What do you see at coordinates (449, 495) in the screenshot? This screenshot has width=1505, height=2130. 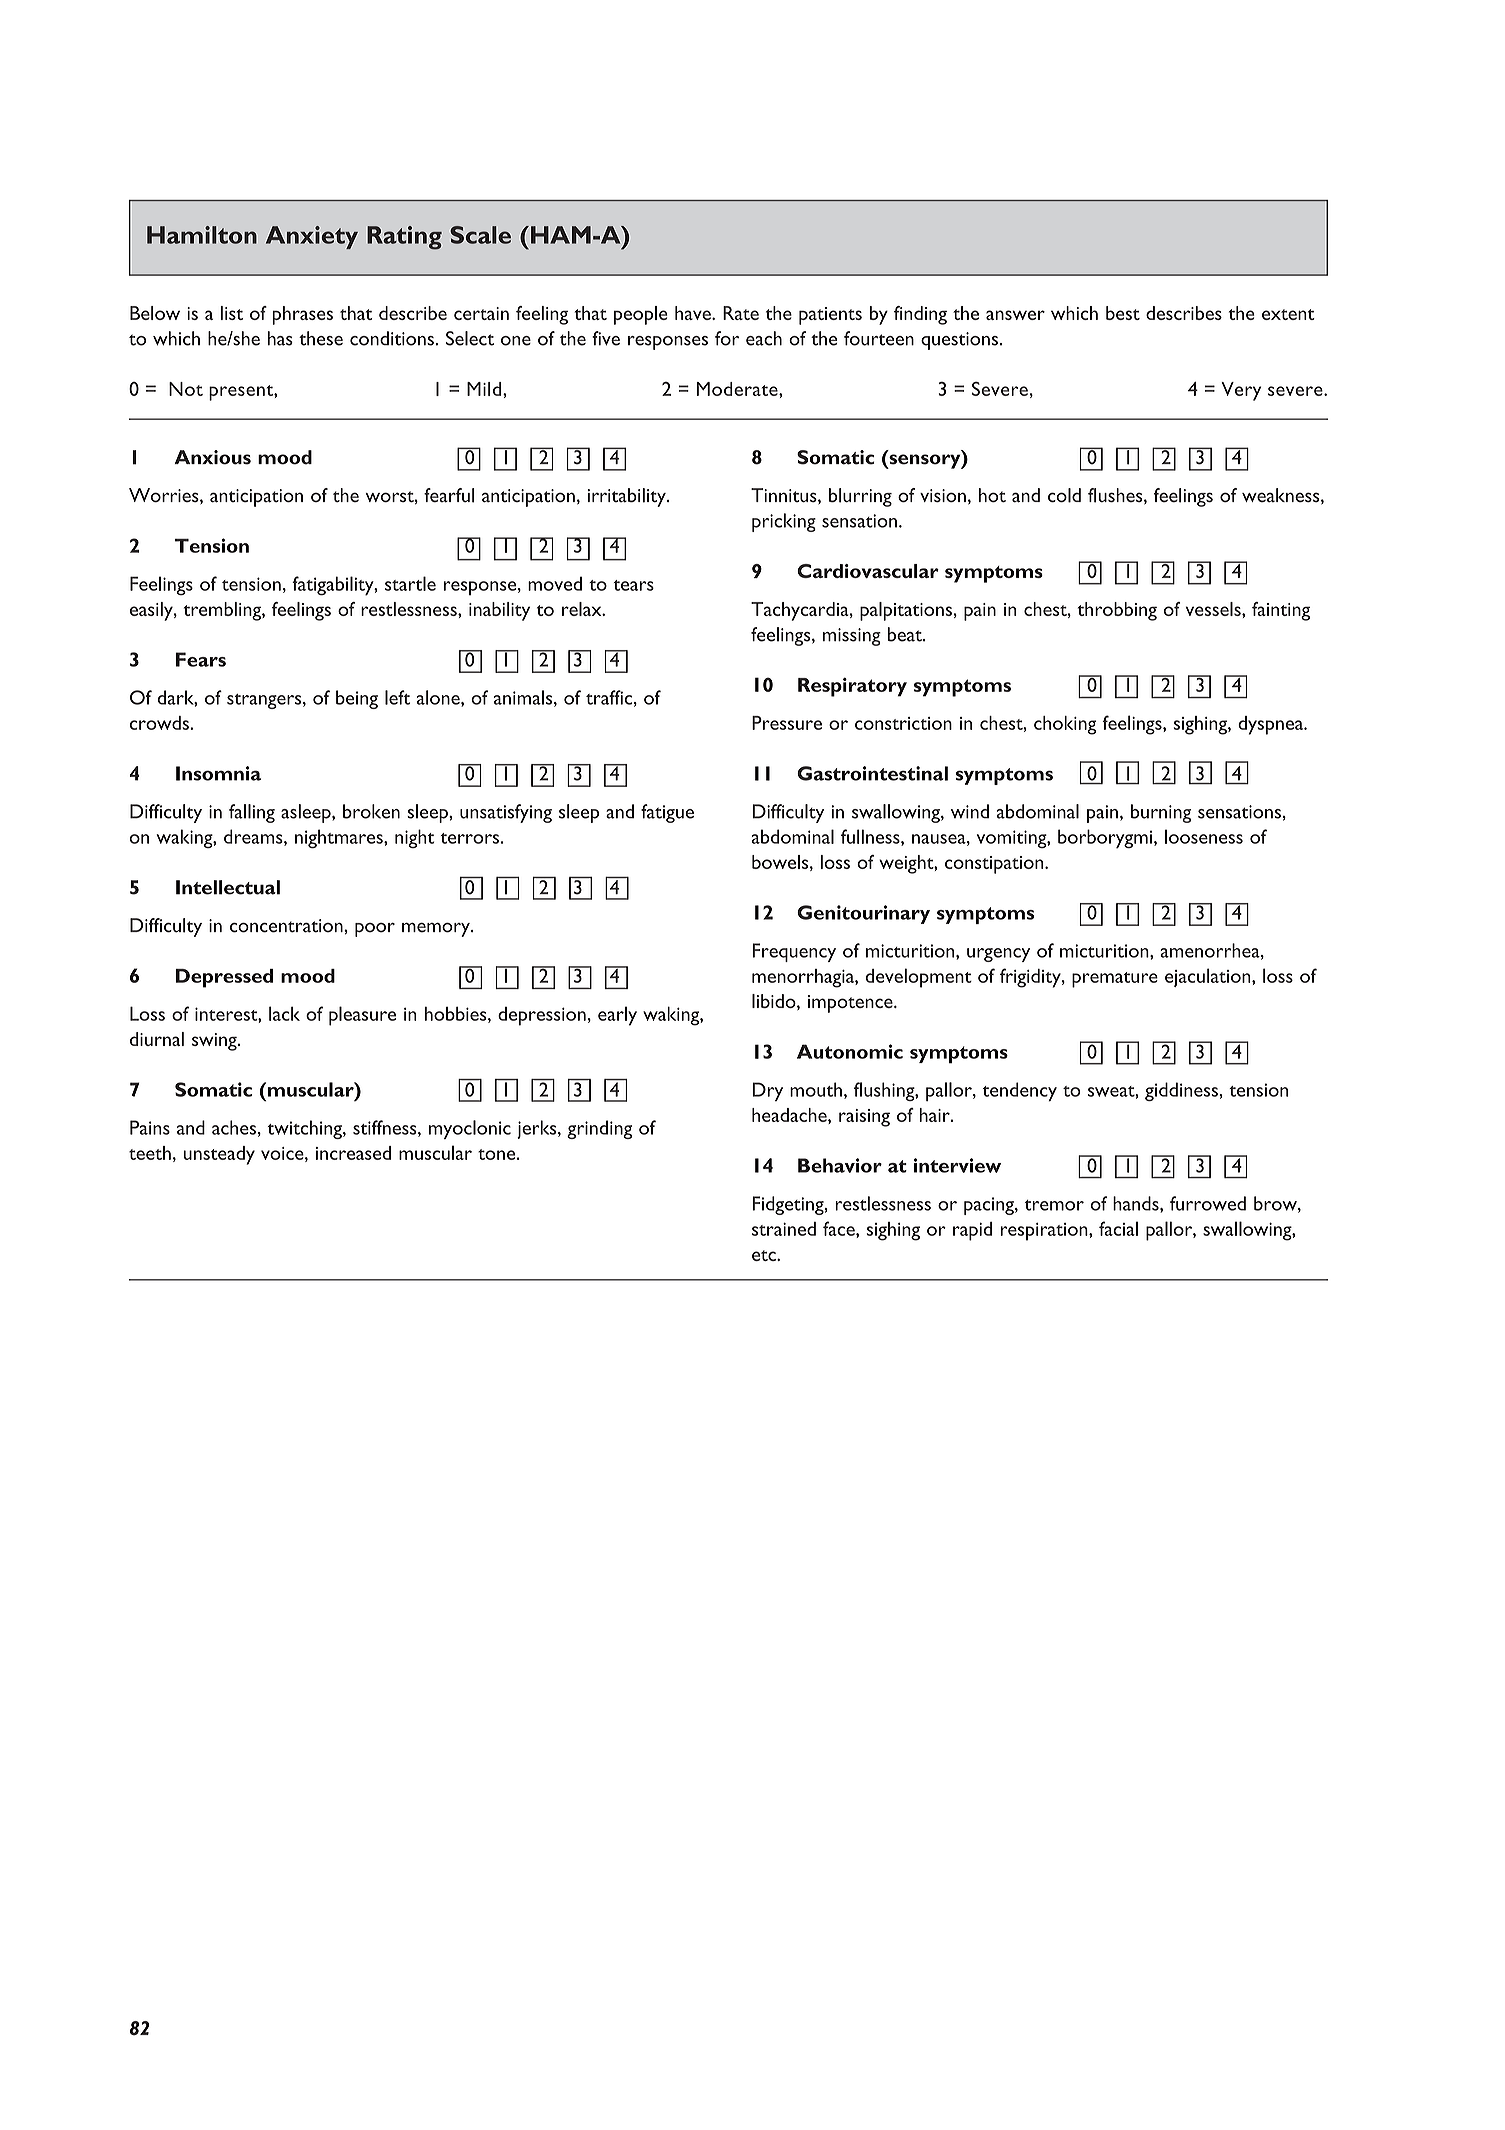 I see `fearful` at bounding box center [449, 495].
